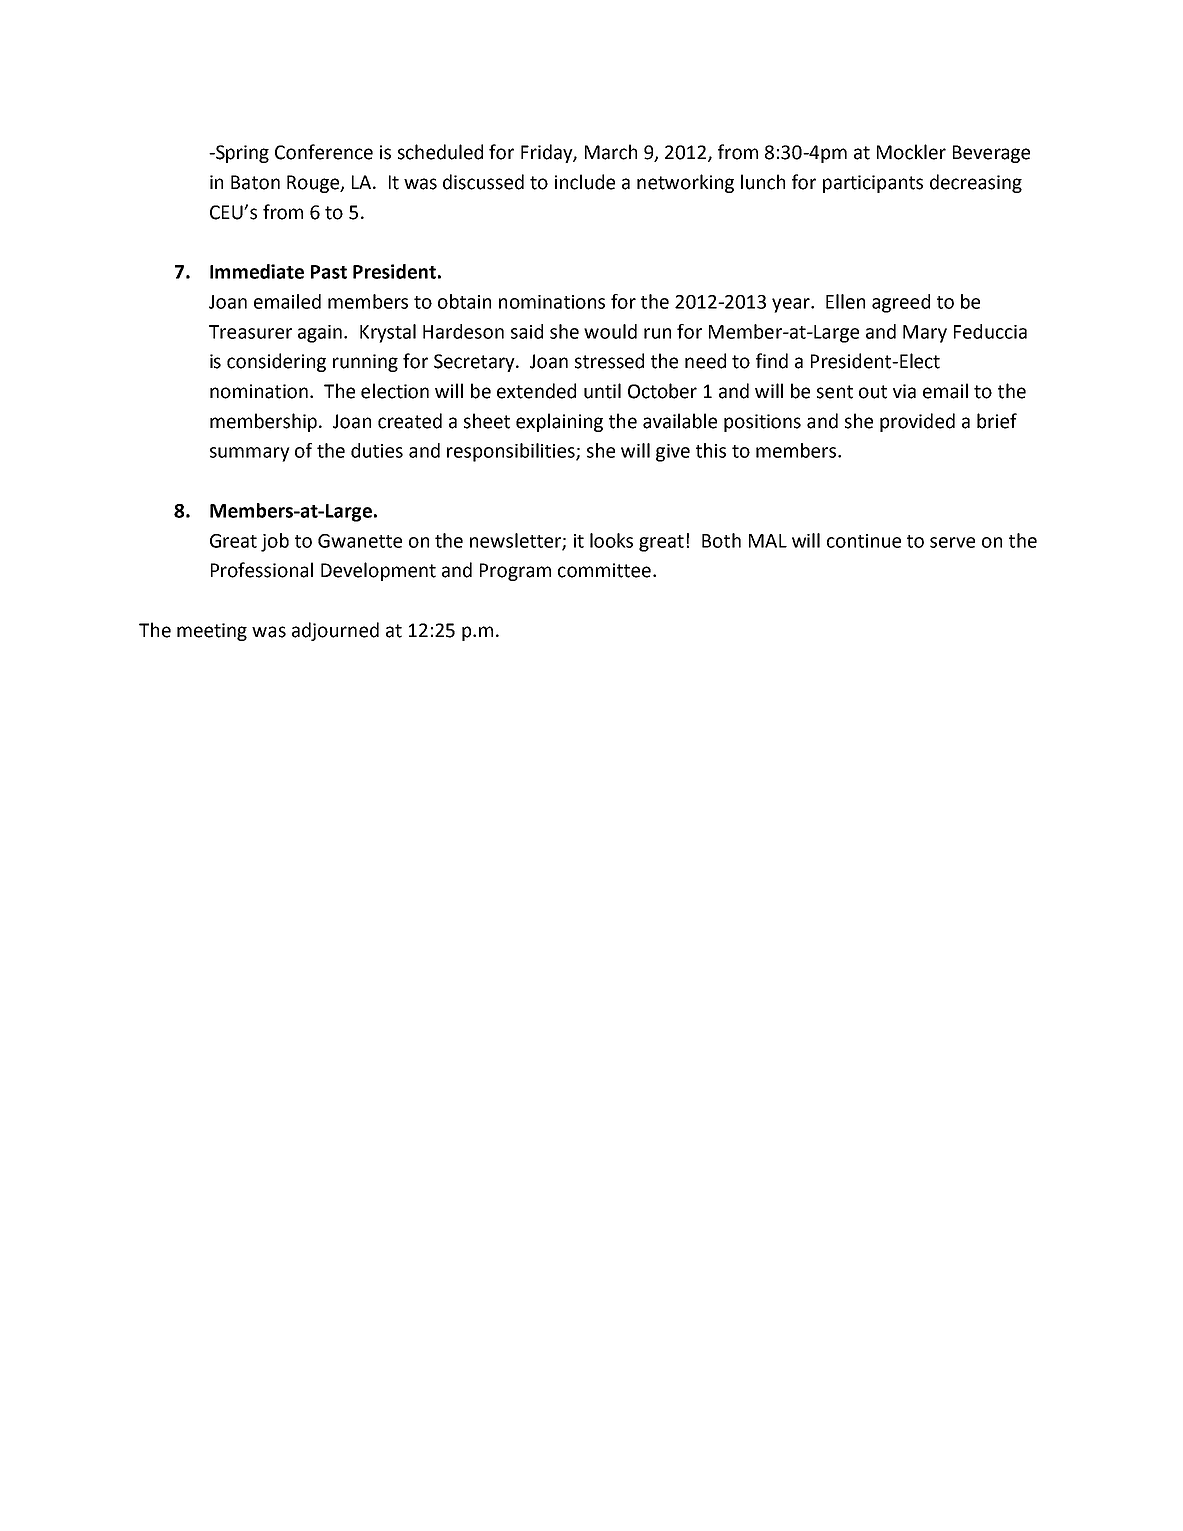  What do you see at coordinates (873, 184) in the image?
I see `participants` at bounding box center [873, 184].
